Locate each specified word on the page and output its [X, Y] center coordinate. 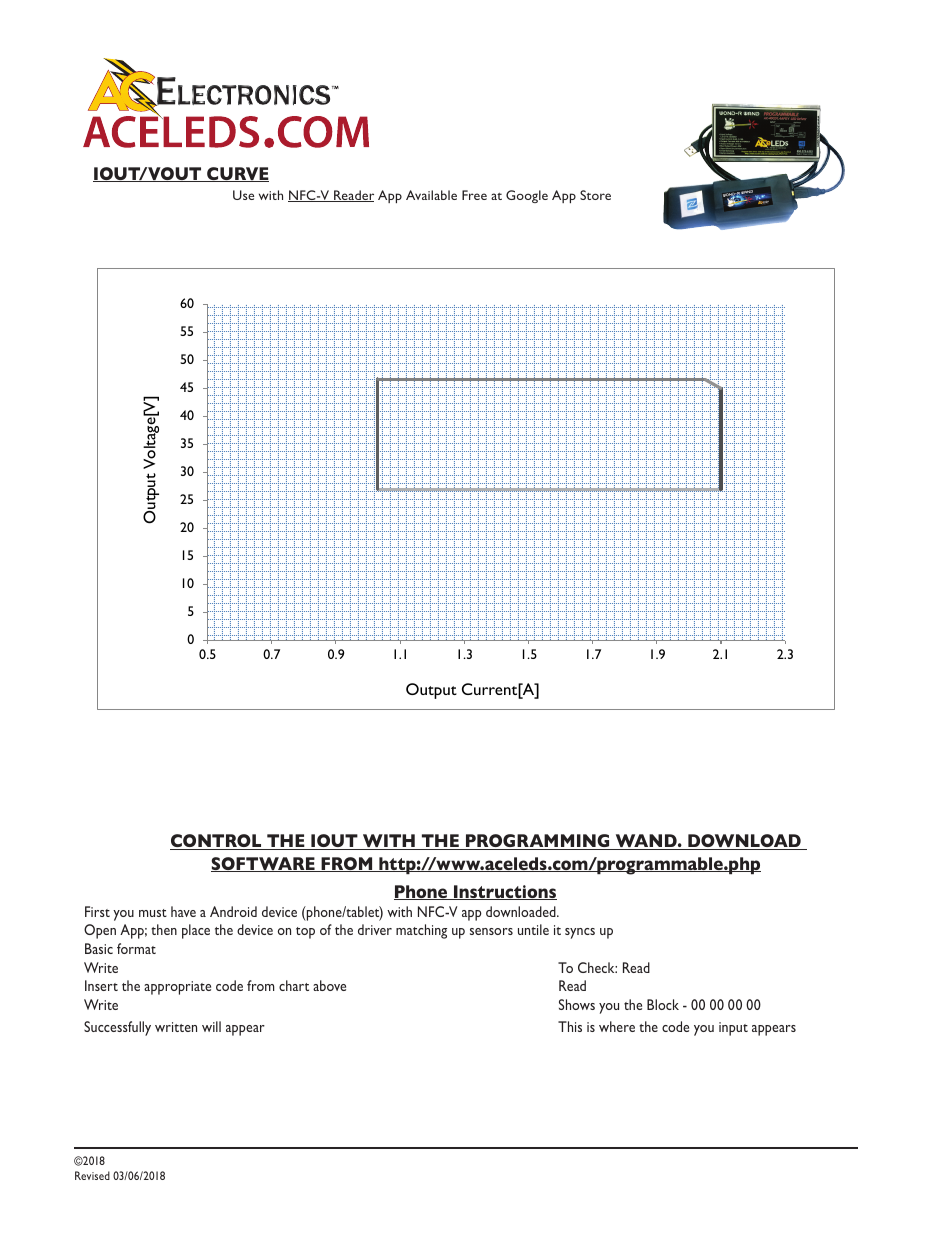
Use [243, 195]
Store [595, 195]
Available [431, 195]
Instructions [504, 892]
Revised [92, 1175]
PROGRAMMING [538, 842]
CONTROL [217, 842]
